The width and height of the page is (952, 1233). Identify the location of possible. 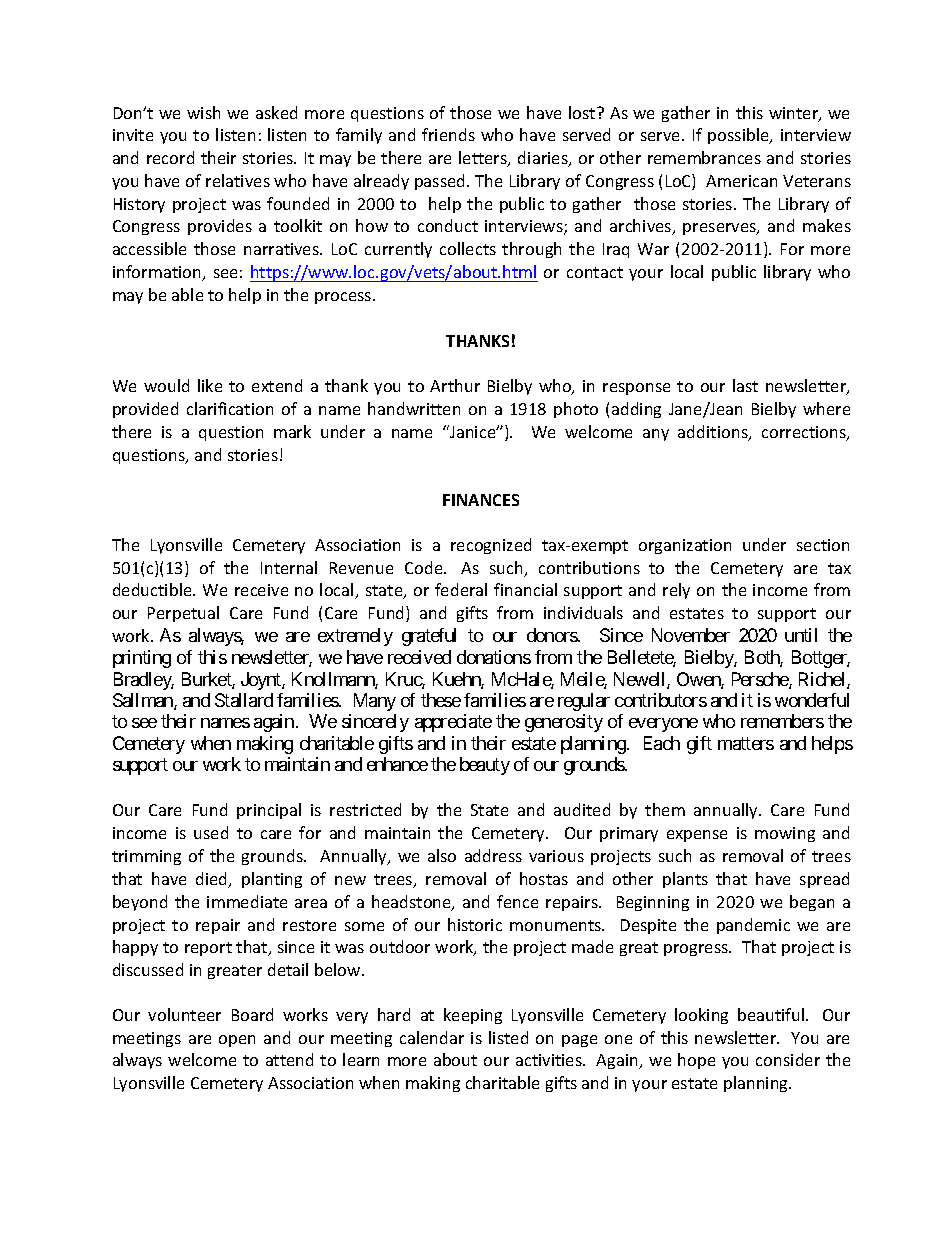
(739, 136).
